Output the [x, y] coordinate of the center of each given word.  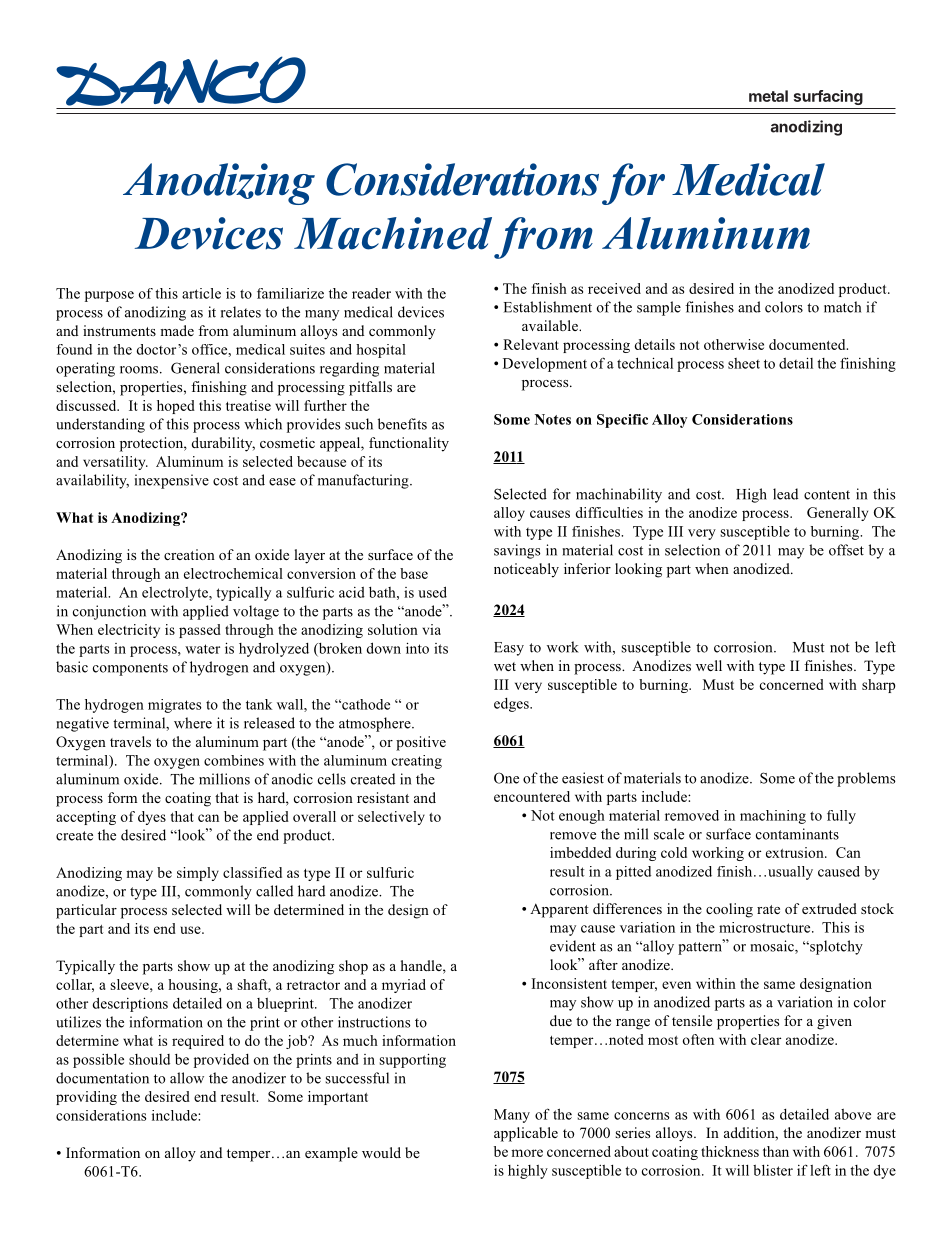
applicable [526, 1134]
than [776, 1151]
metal [768, 96]
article [201, 293]
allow [187, 1078]
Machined [393, 233]
